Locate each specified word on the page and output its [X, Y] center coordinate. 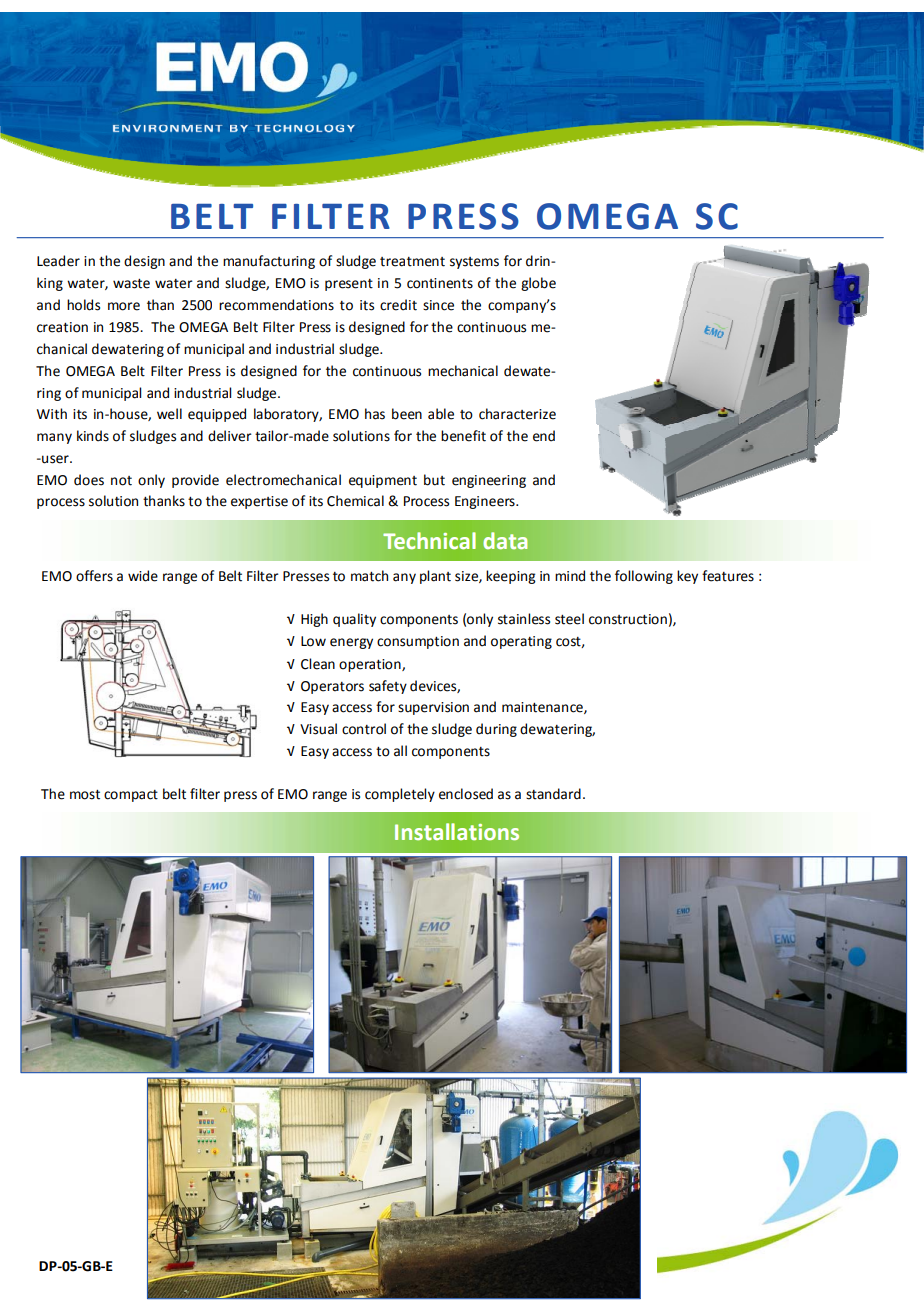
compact [131, 796]
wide [143, 576]
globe [538, 284]
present [349, 285]
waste [131, 284]
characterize [517, 414]
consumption [418, 642]
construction [628, 619]
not [121, 481]
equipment [383, 481]
